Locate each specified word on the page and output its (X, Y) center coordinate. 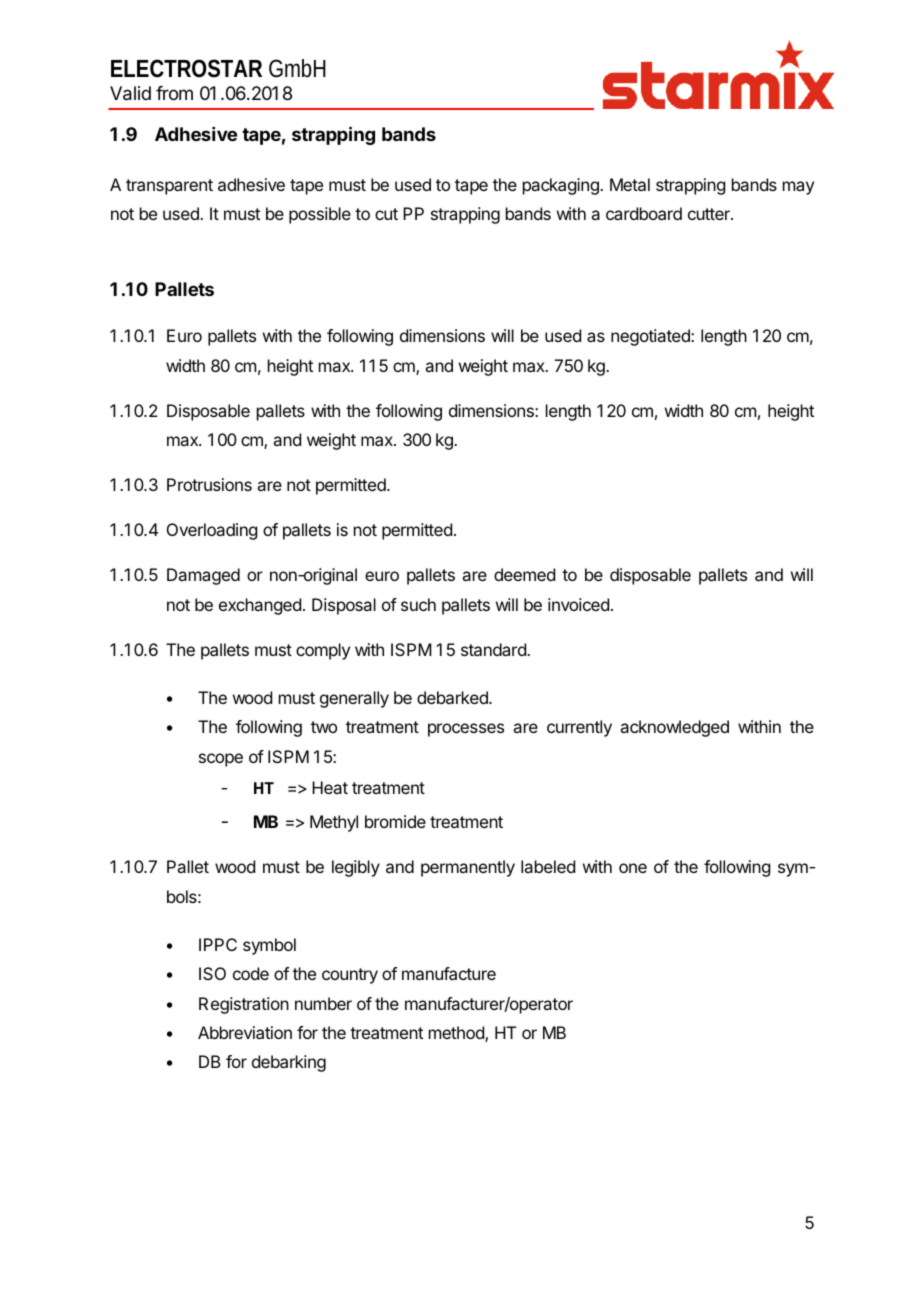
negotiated (651, 337)
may (798, 188)
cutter (710, 214)
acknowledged (674, 728)
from (174, 93)
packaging (562, 186)
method (457, 1034)
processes (466, 730)
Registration (244, 1005)
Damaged (203, 576)
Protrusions (209, 484)
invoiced (578, 604)
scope (221, 760)
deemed (524, 574)
